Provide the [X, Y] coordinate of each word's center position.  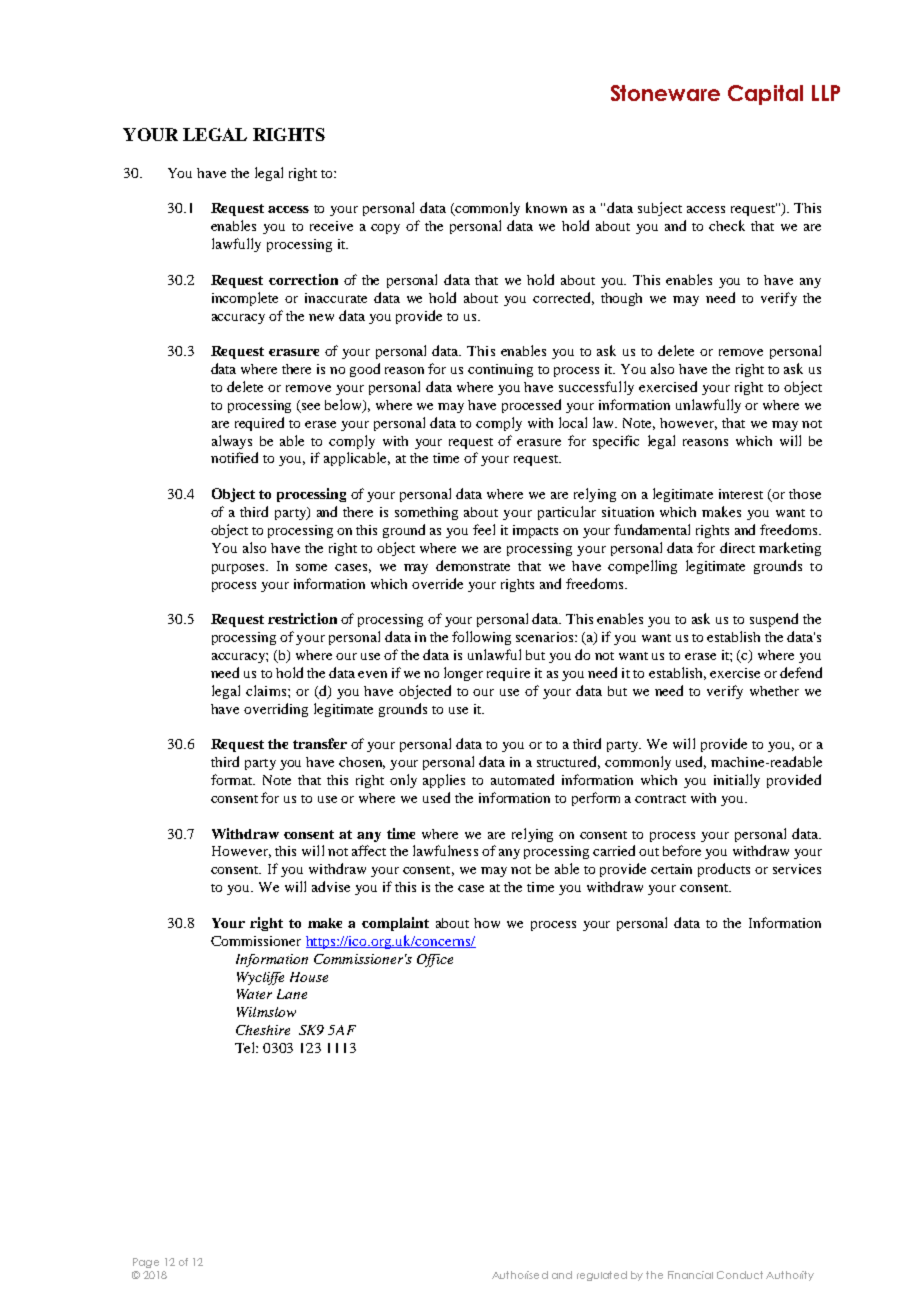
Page [146, 1263]
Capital [765, 95]
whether [774, 691]
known [546, 207]
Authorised [520, 1275]
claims [267, 690]
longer [463, 674]
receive [331, 226]
